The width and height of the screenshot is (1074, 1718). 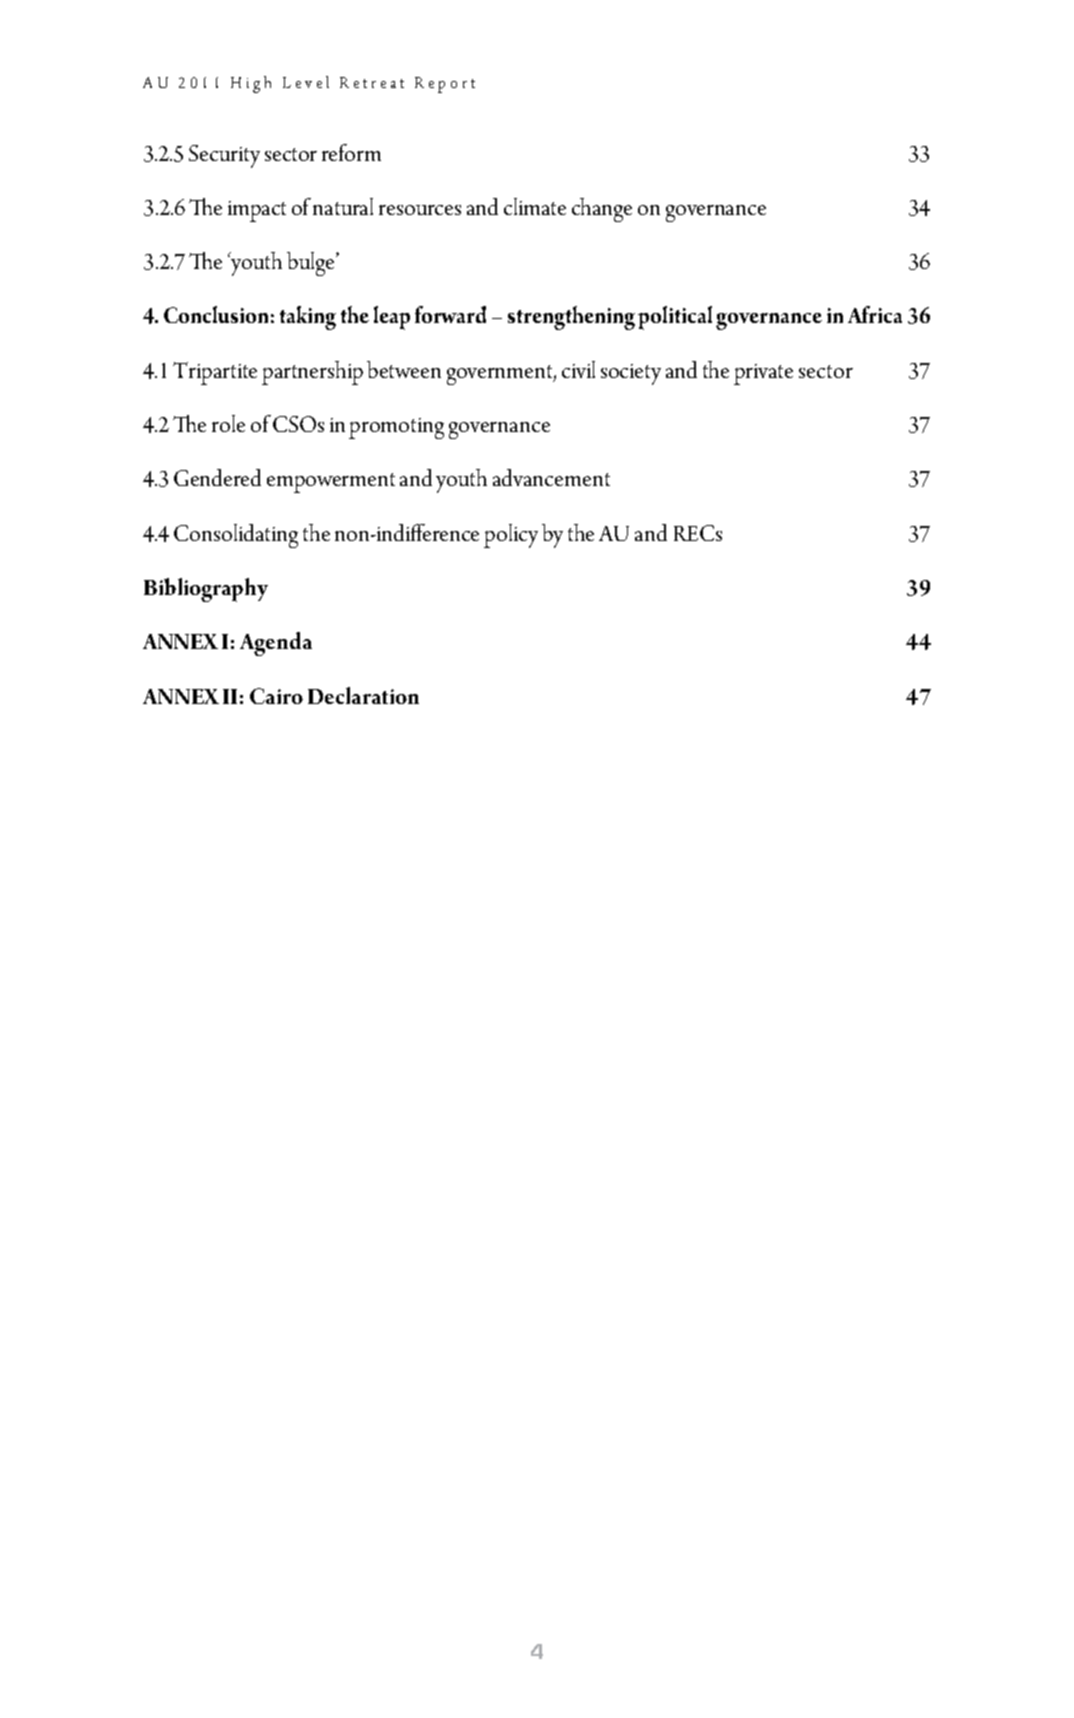 What do you see at coordinates (551, 477) in the screenshot?
I see `advancement` at bounding box center [551, 477].
